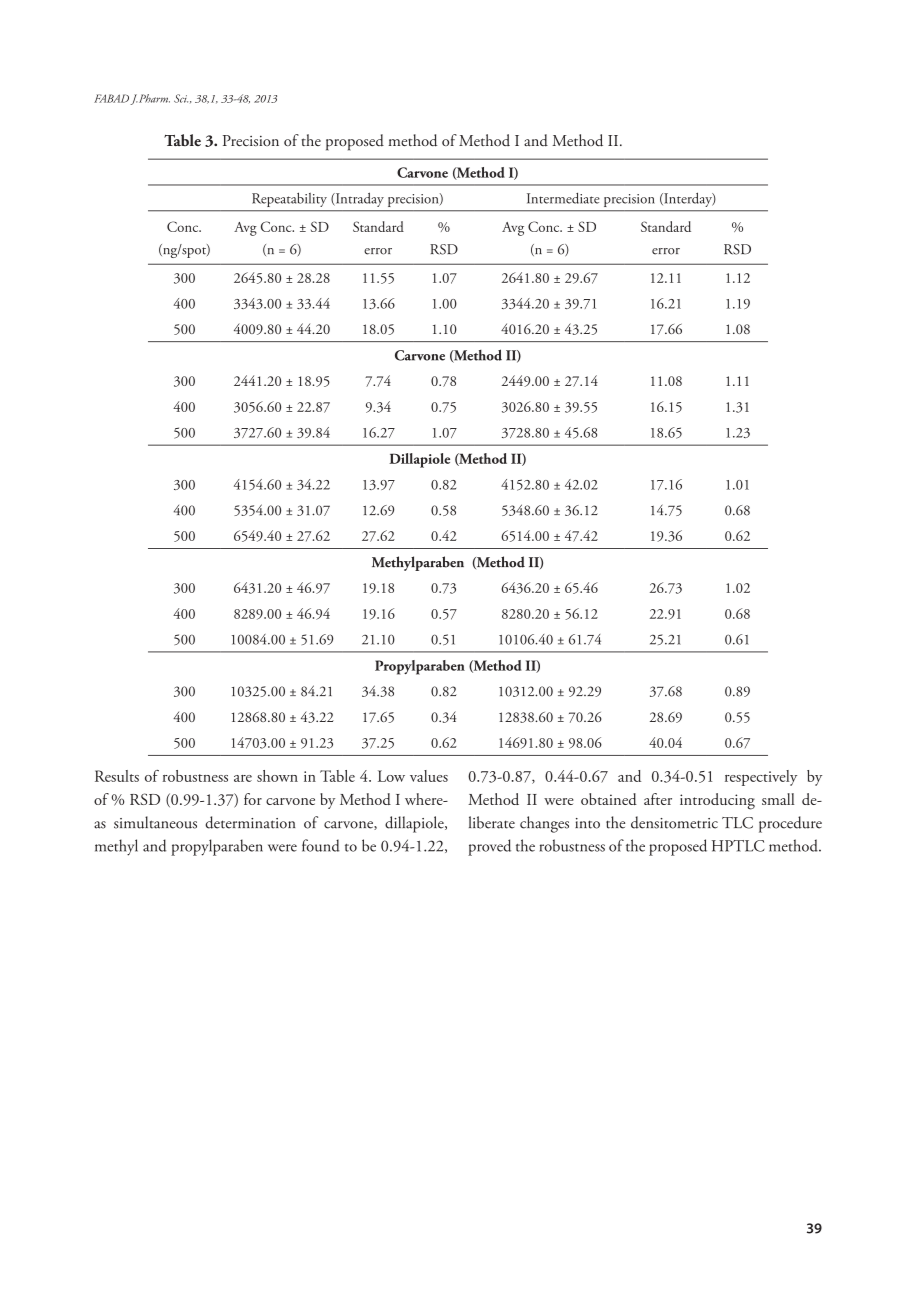  What do you see at coordinates (289, 200) in the page?
I see `Repeatability` at bounding box center [289, 200].
